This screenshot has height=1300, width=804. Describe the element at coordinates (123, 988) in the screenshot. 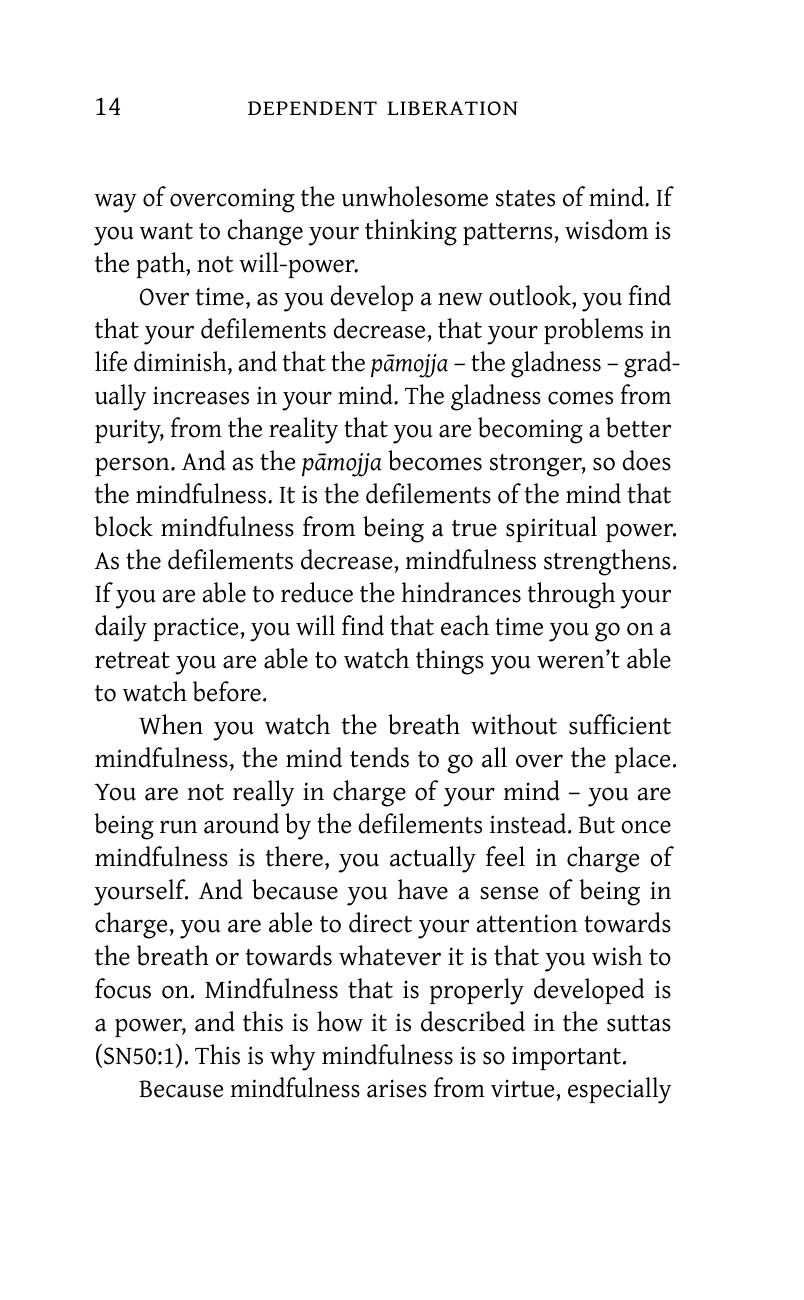

I see `focus` at that location.
